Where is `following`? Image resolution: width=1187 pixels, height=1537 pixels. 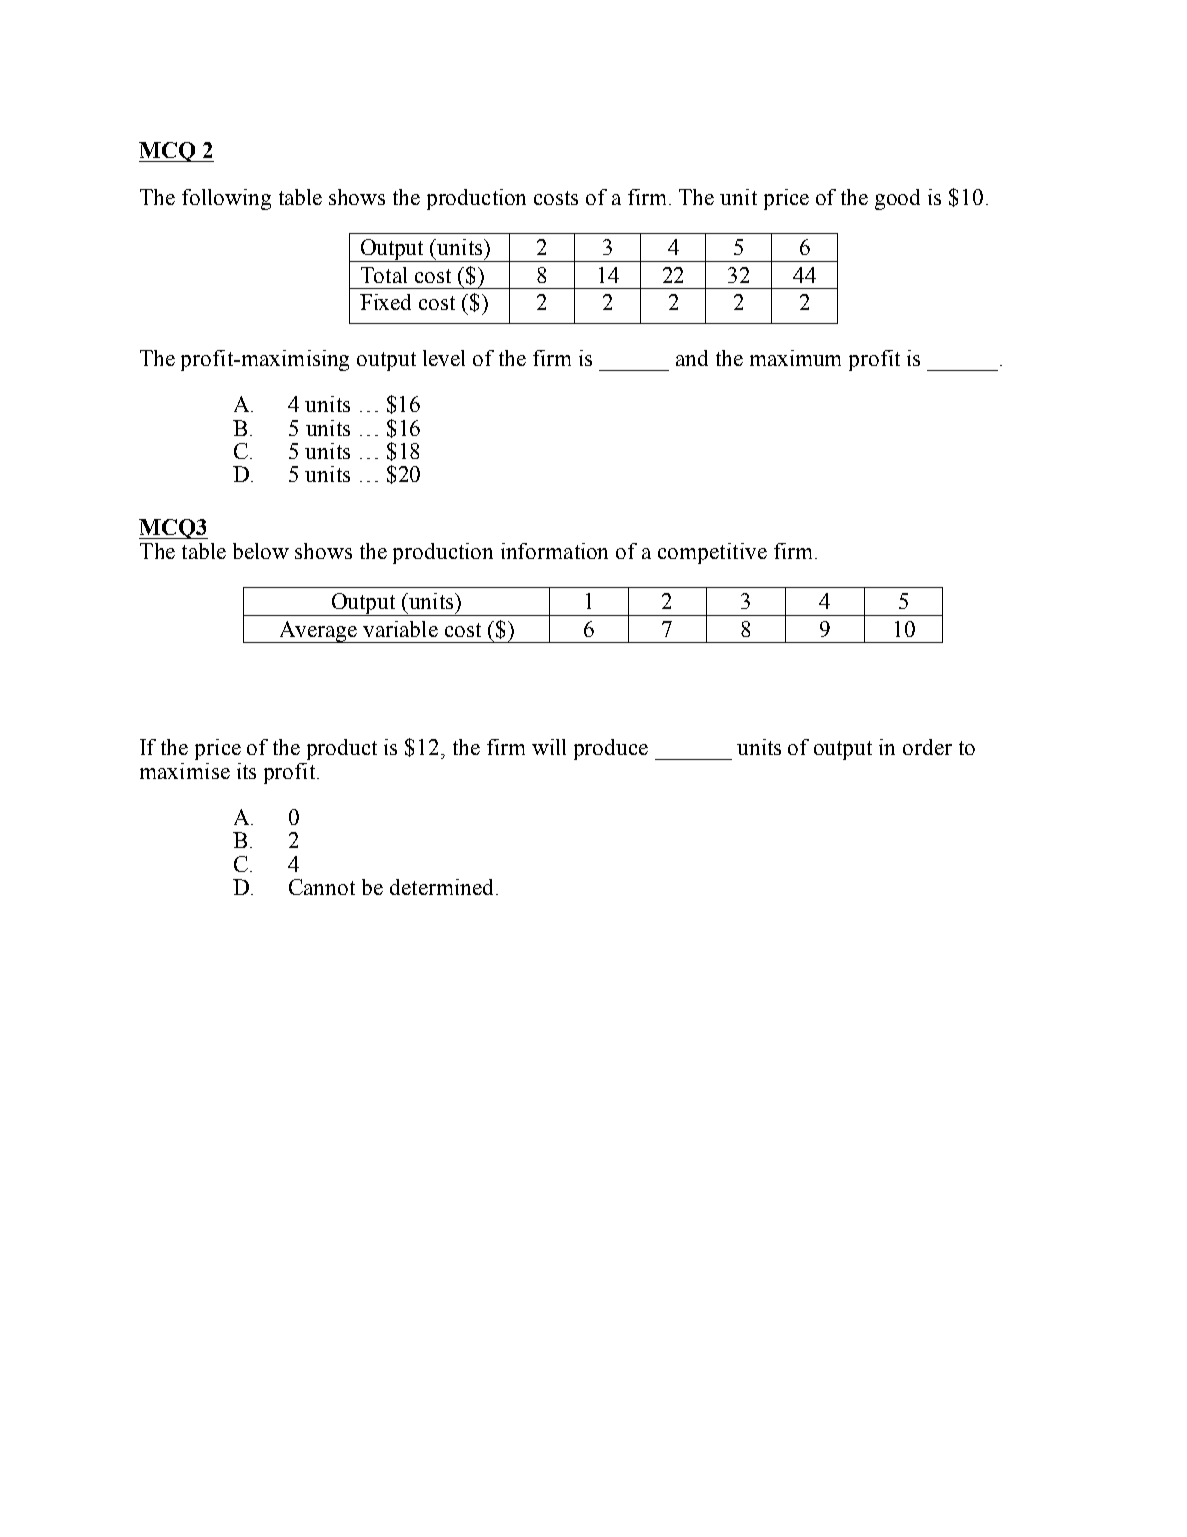
following is located at coordinates (226, 199).
